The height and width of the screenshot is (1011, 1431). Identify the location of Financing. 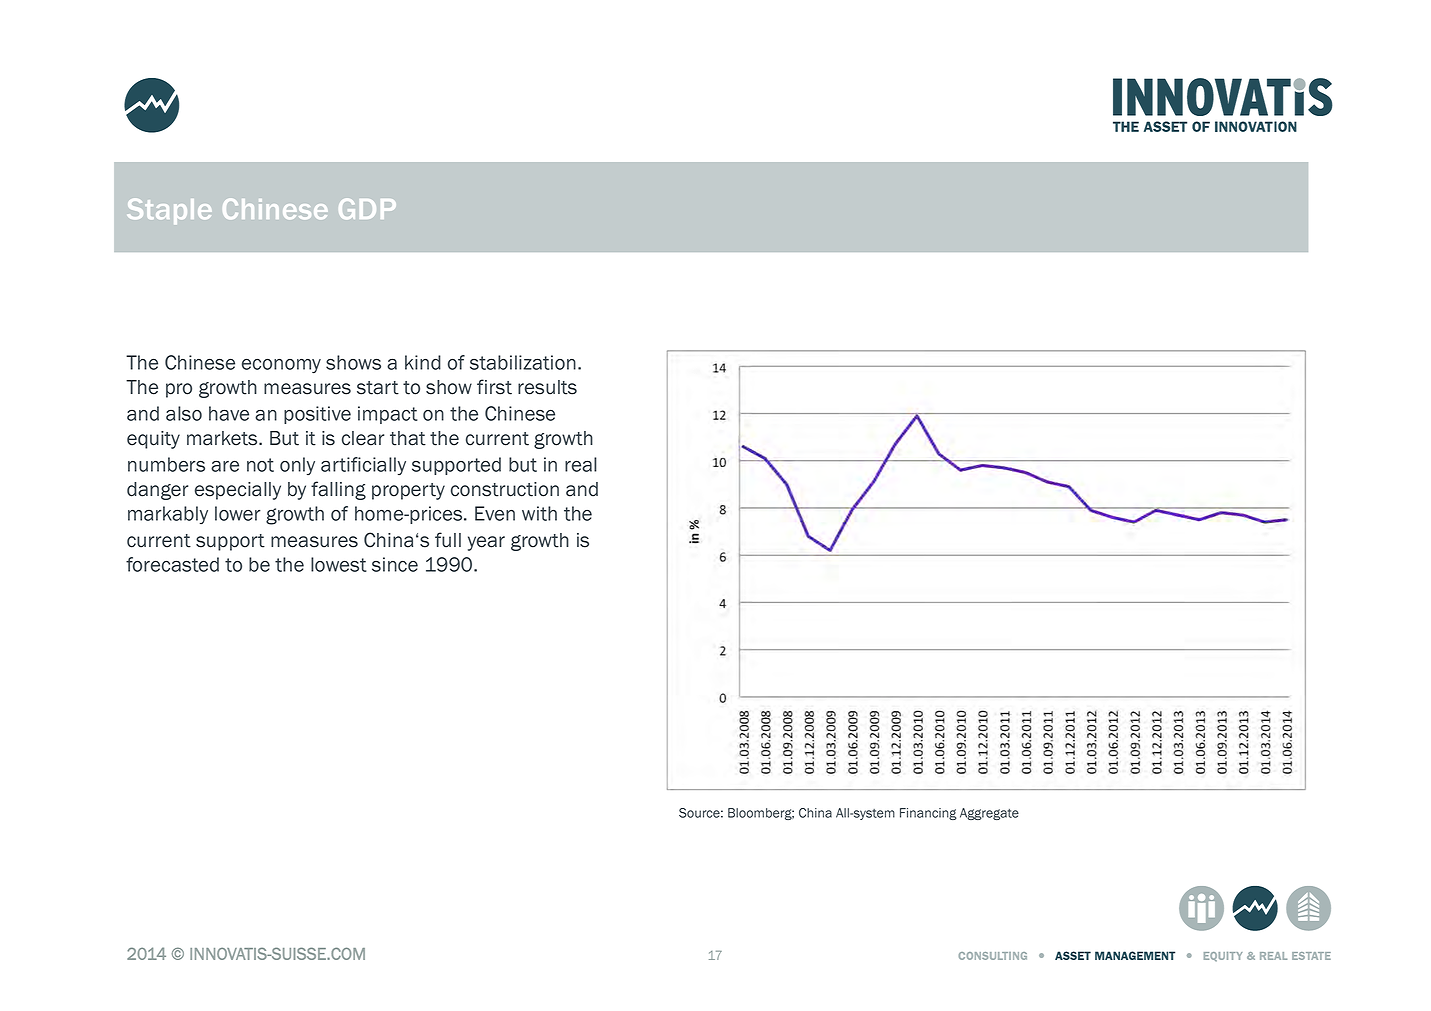
(928, 814).
